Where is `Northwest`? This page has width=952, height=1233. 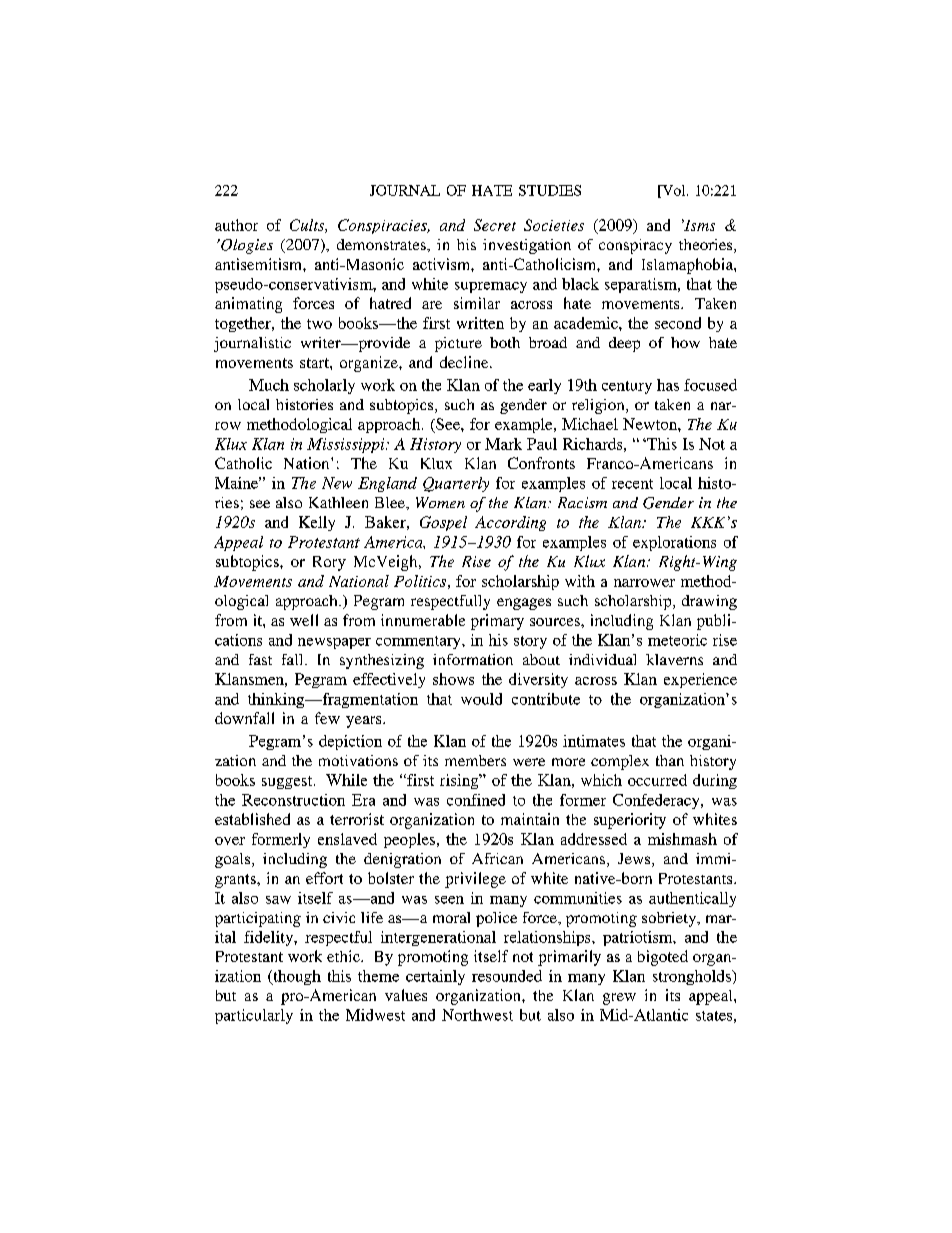
Northwest is located at coordinates (477, 1015).
